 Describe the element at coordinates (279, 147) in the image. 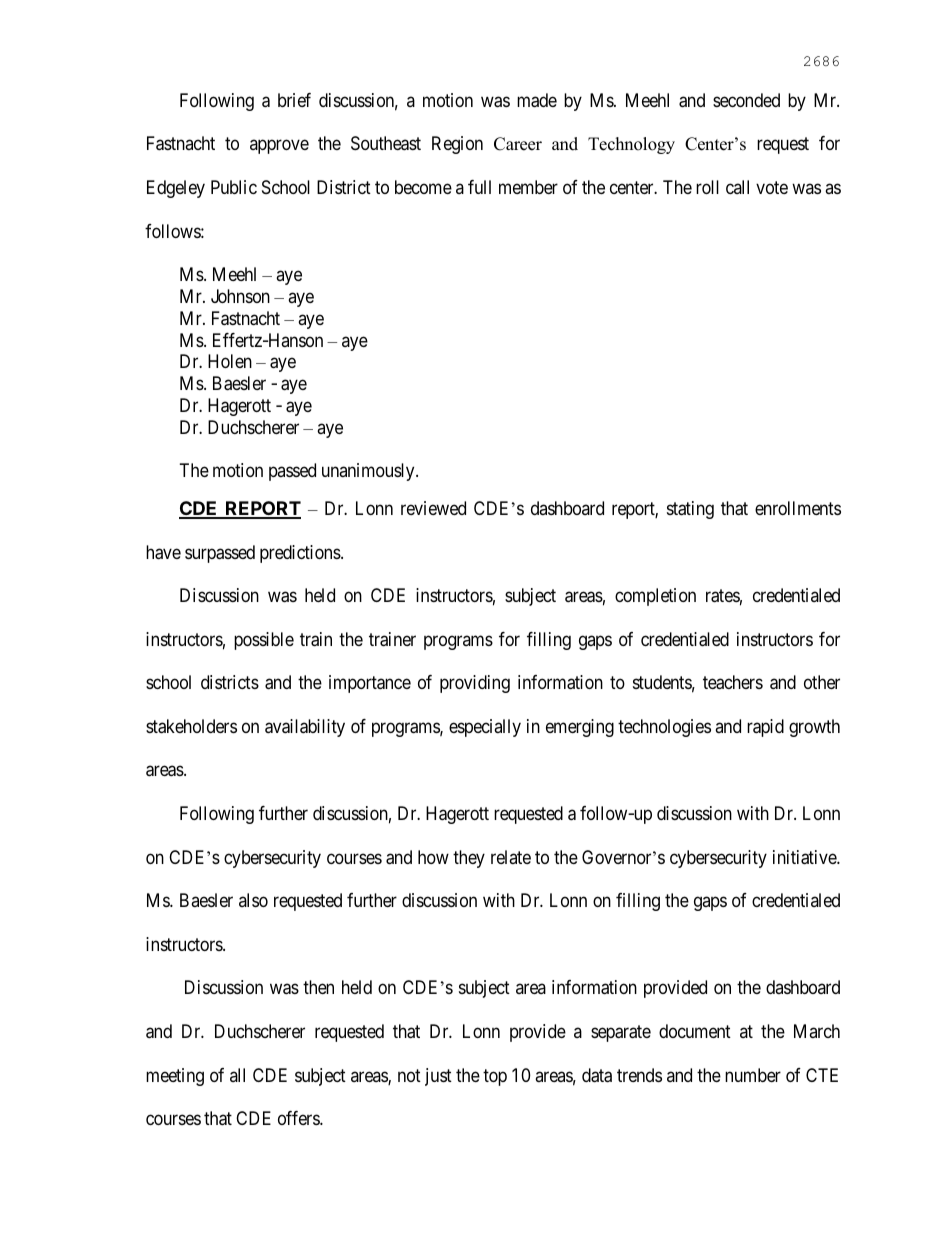

I see `approve` at that location.
